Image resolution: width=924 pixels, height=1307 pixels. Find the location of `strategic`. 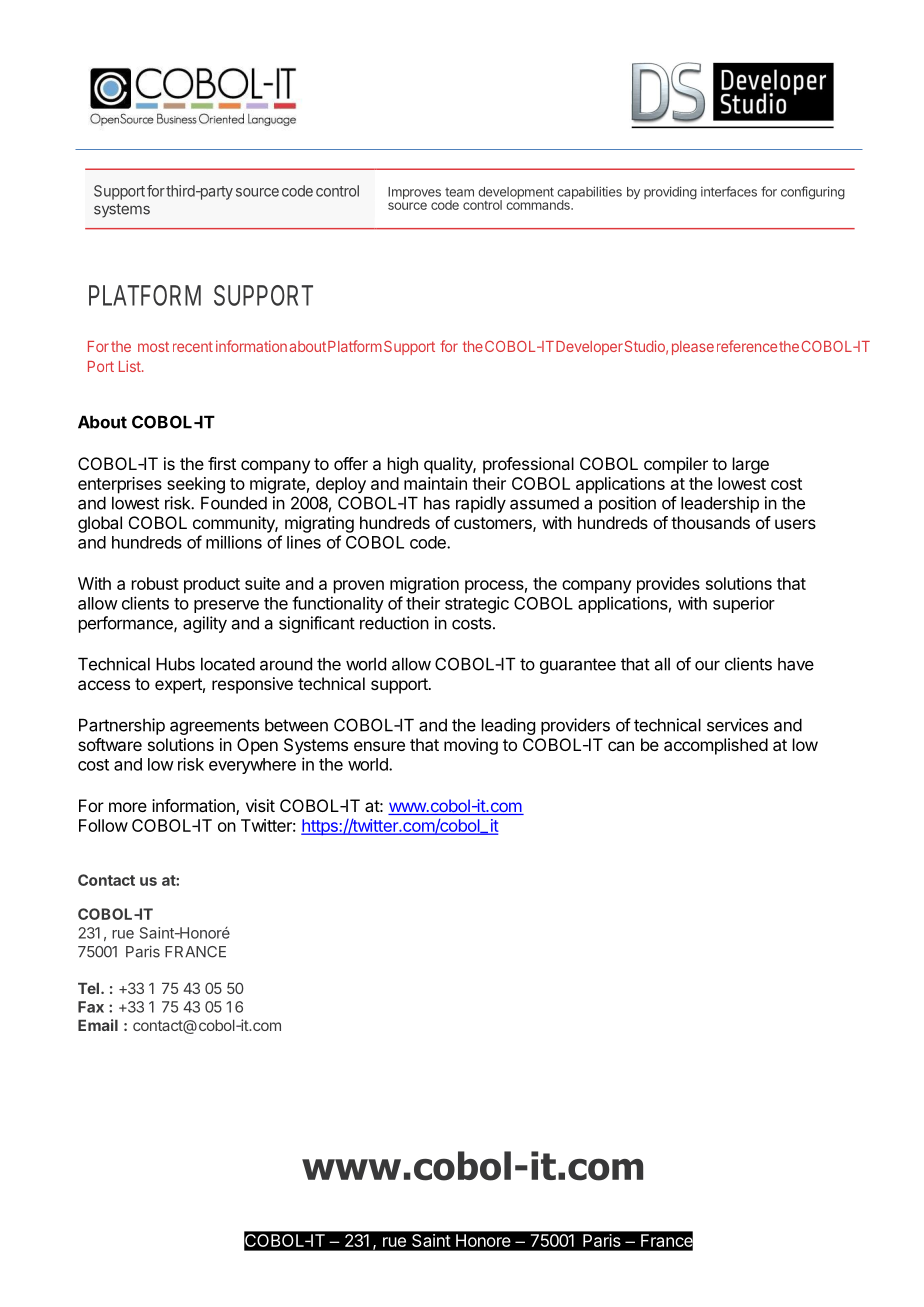

strategic is located at coordinates (477, 604).
